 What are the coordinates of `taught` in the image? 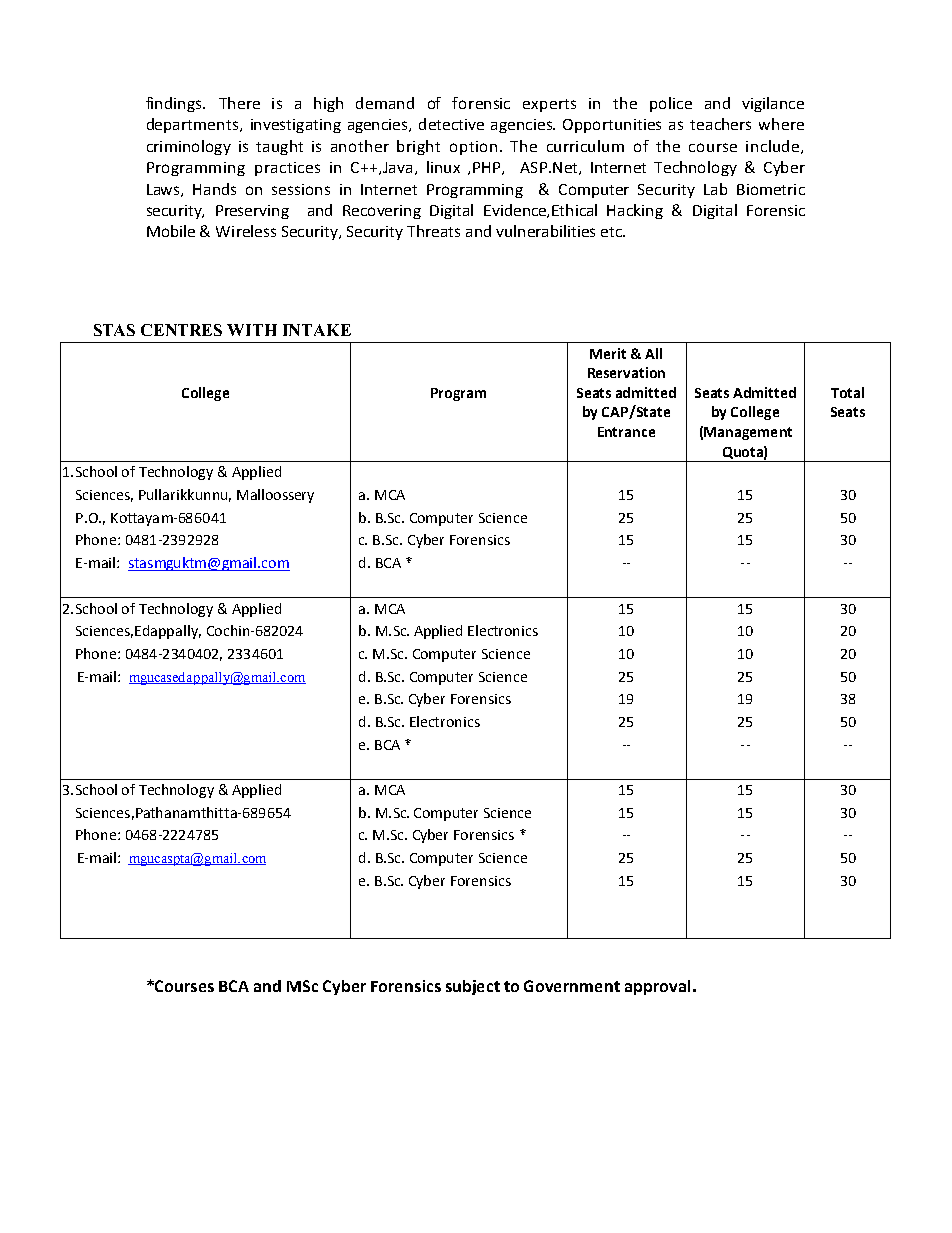 It's located at (279, 147).
